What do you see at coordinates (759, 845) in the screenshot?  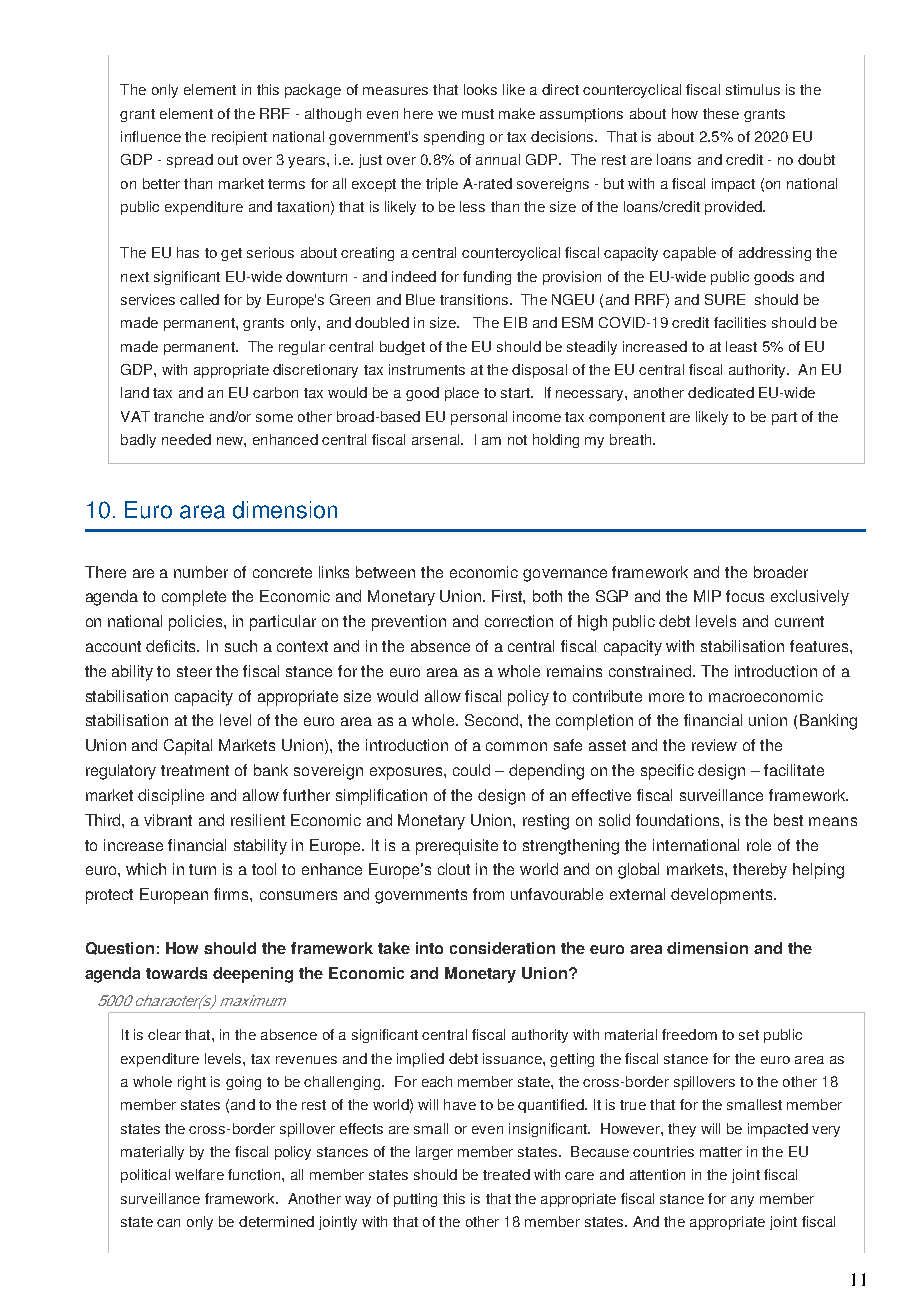 I see `role` at bounding box center [759, 845].
